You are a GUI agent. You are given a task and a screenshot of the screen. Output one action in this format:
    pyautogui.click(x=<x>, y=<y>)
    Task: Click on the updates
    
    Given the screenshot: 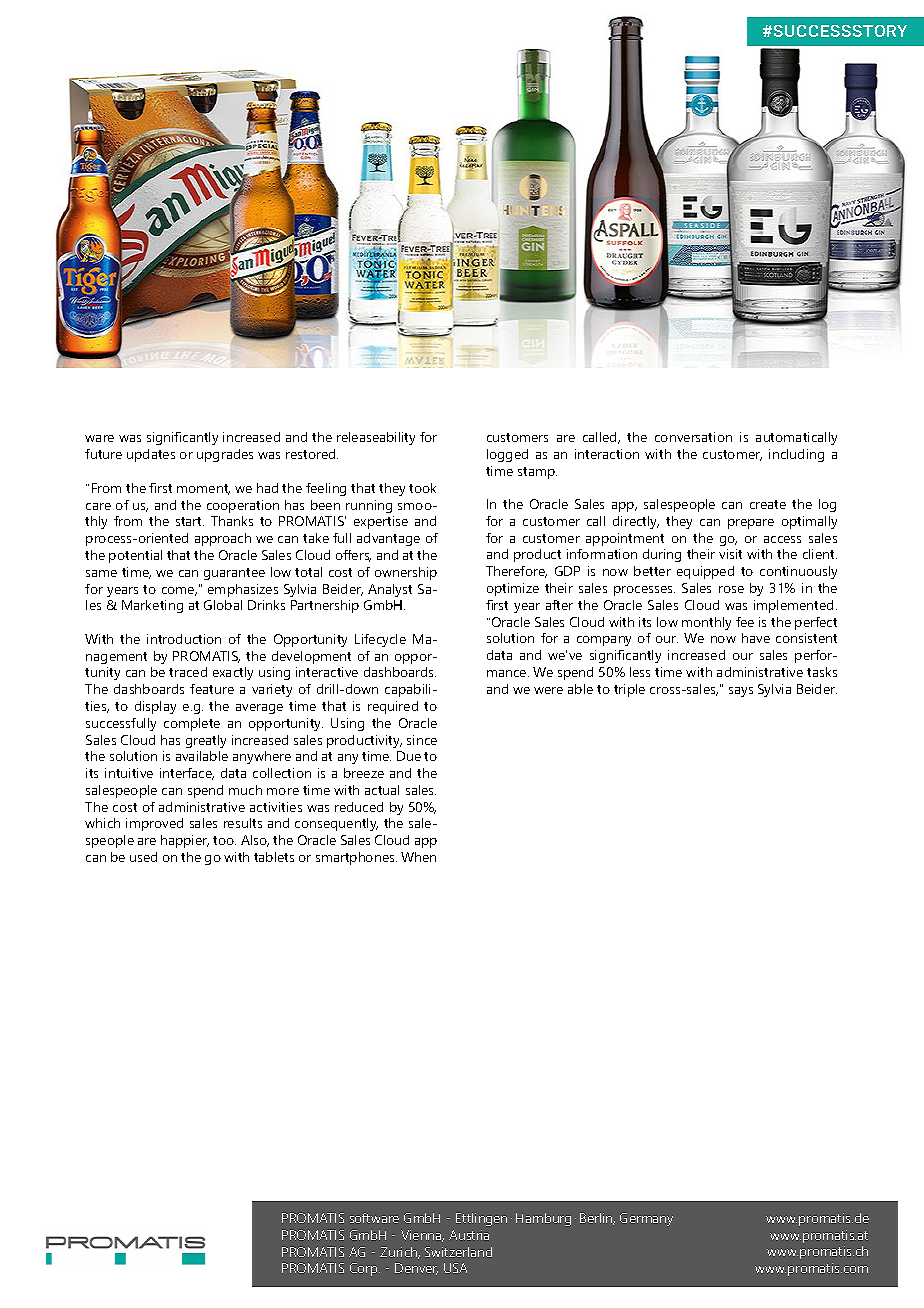 What is the action you would take?
    pyautogui.click(x=151, y=455)
